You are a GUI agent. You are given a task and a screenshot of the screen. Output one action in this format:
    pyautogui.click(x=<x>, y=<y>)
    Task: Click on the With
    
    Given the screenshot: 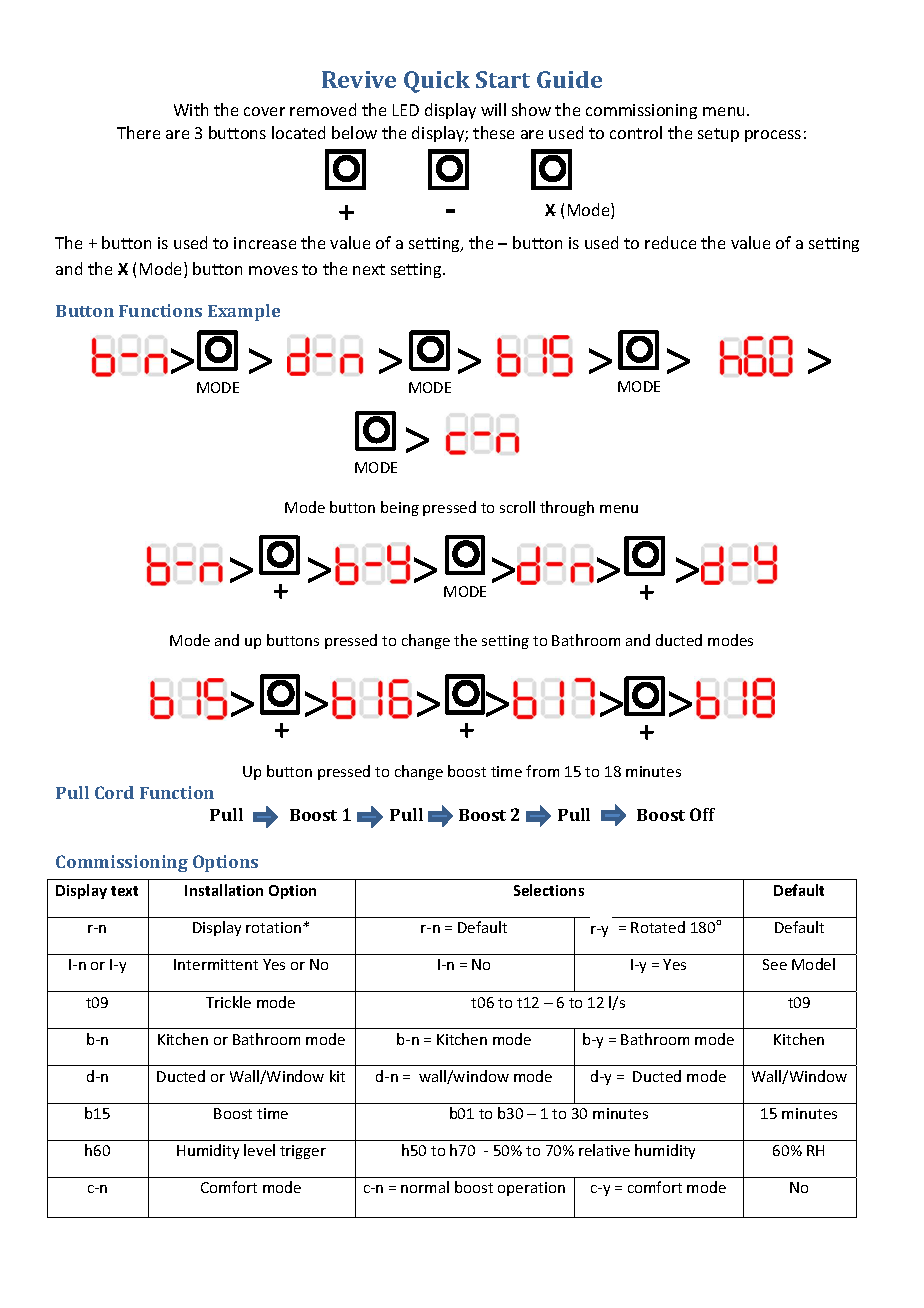 What is the action you would take?
    pyautogui.click(x=191, y=109)
